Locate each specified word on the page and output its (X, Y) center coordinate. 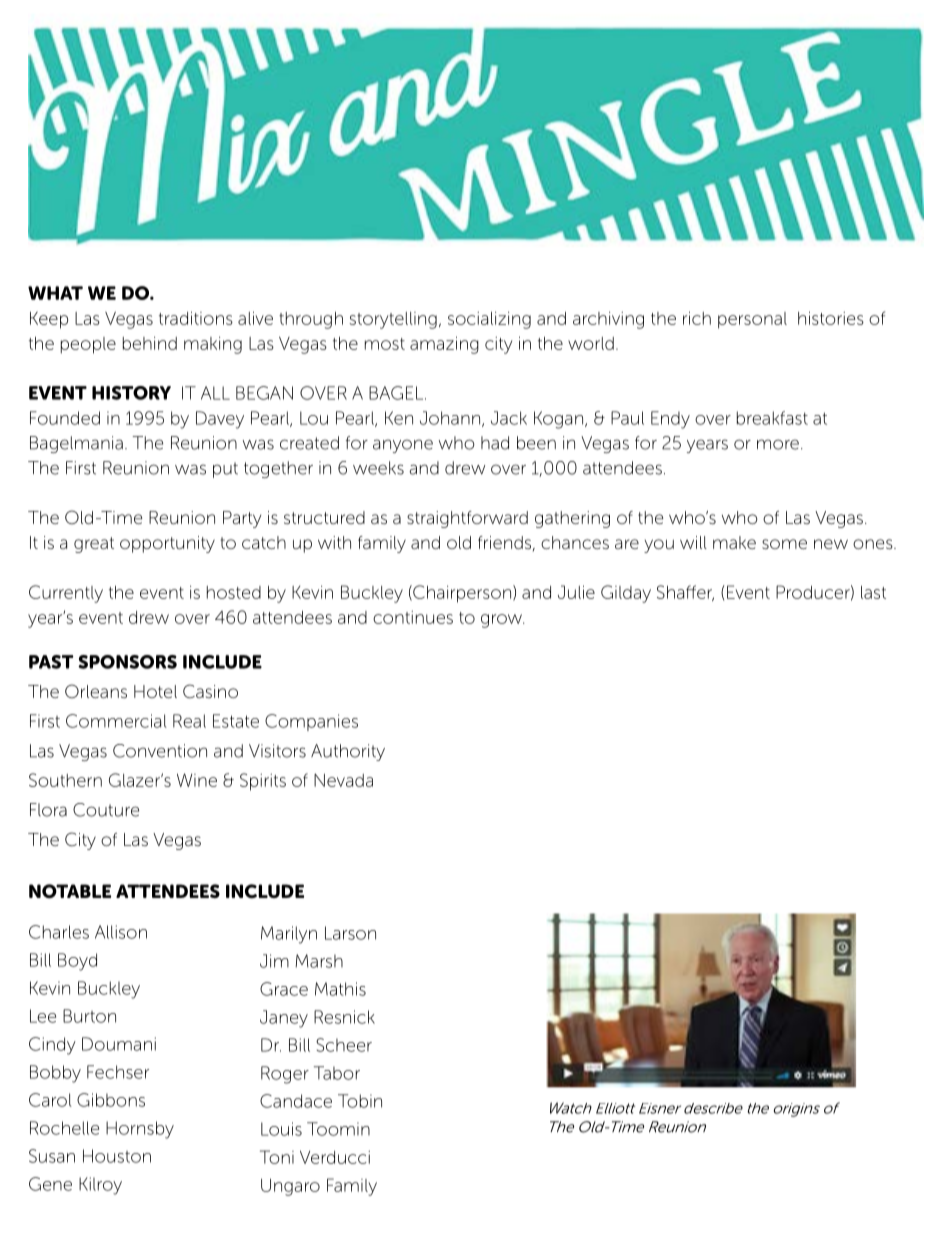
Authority (348, 752)
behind (150, 343)
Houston (117, 1156)
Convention (160, 751)
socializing (489, 320)
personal (752, 320)
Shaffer (685, 593)
